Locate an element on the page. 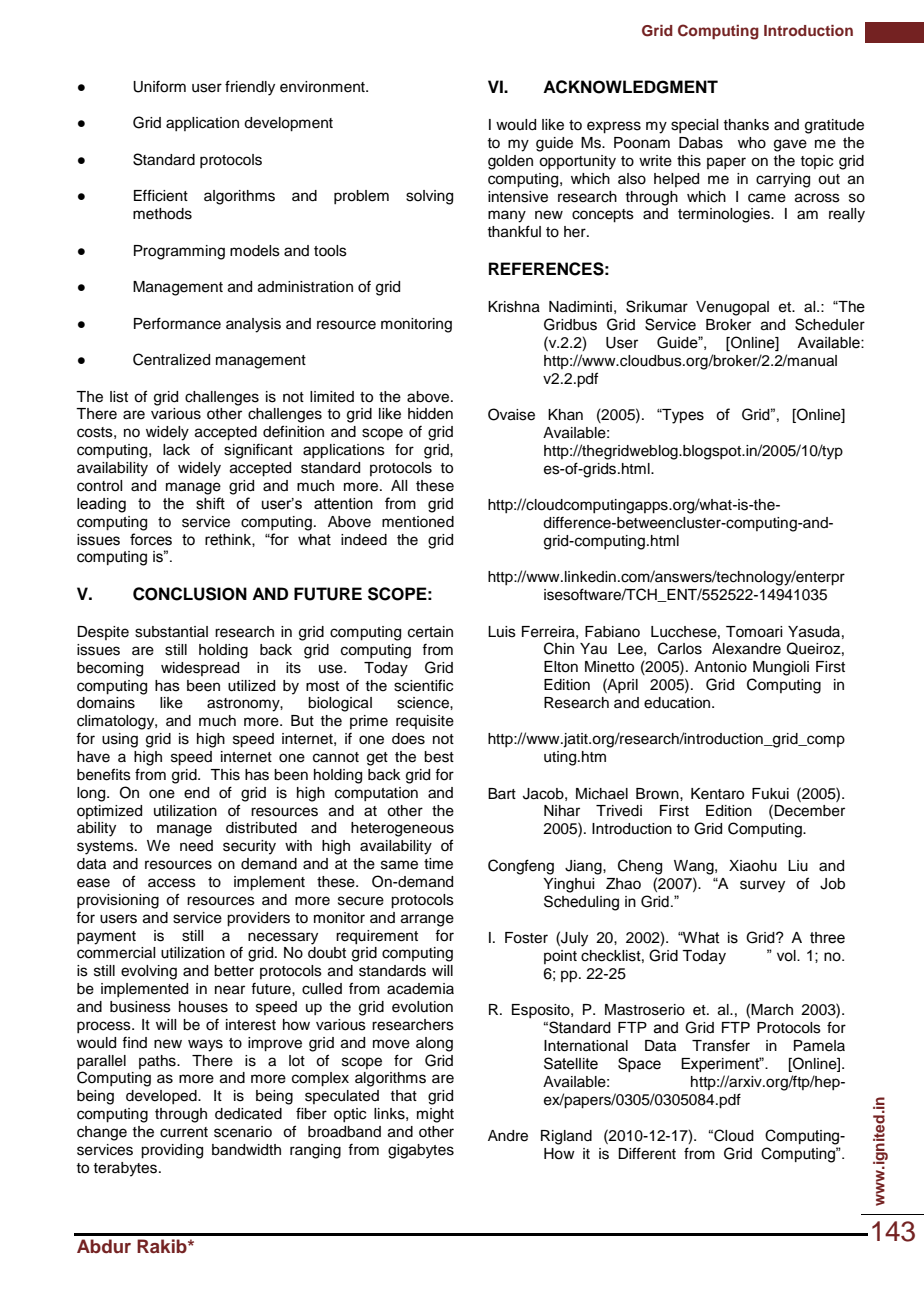 This image has width=924, height=1307. shift is located at coordinates (210, 503).
